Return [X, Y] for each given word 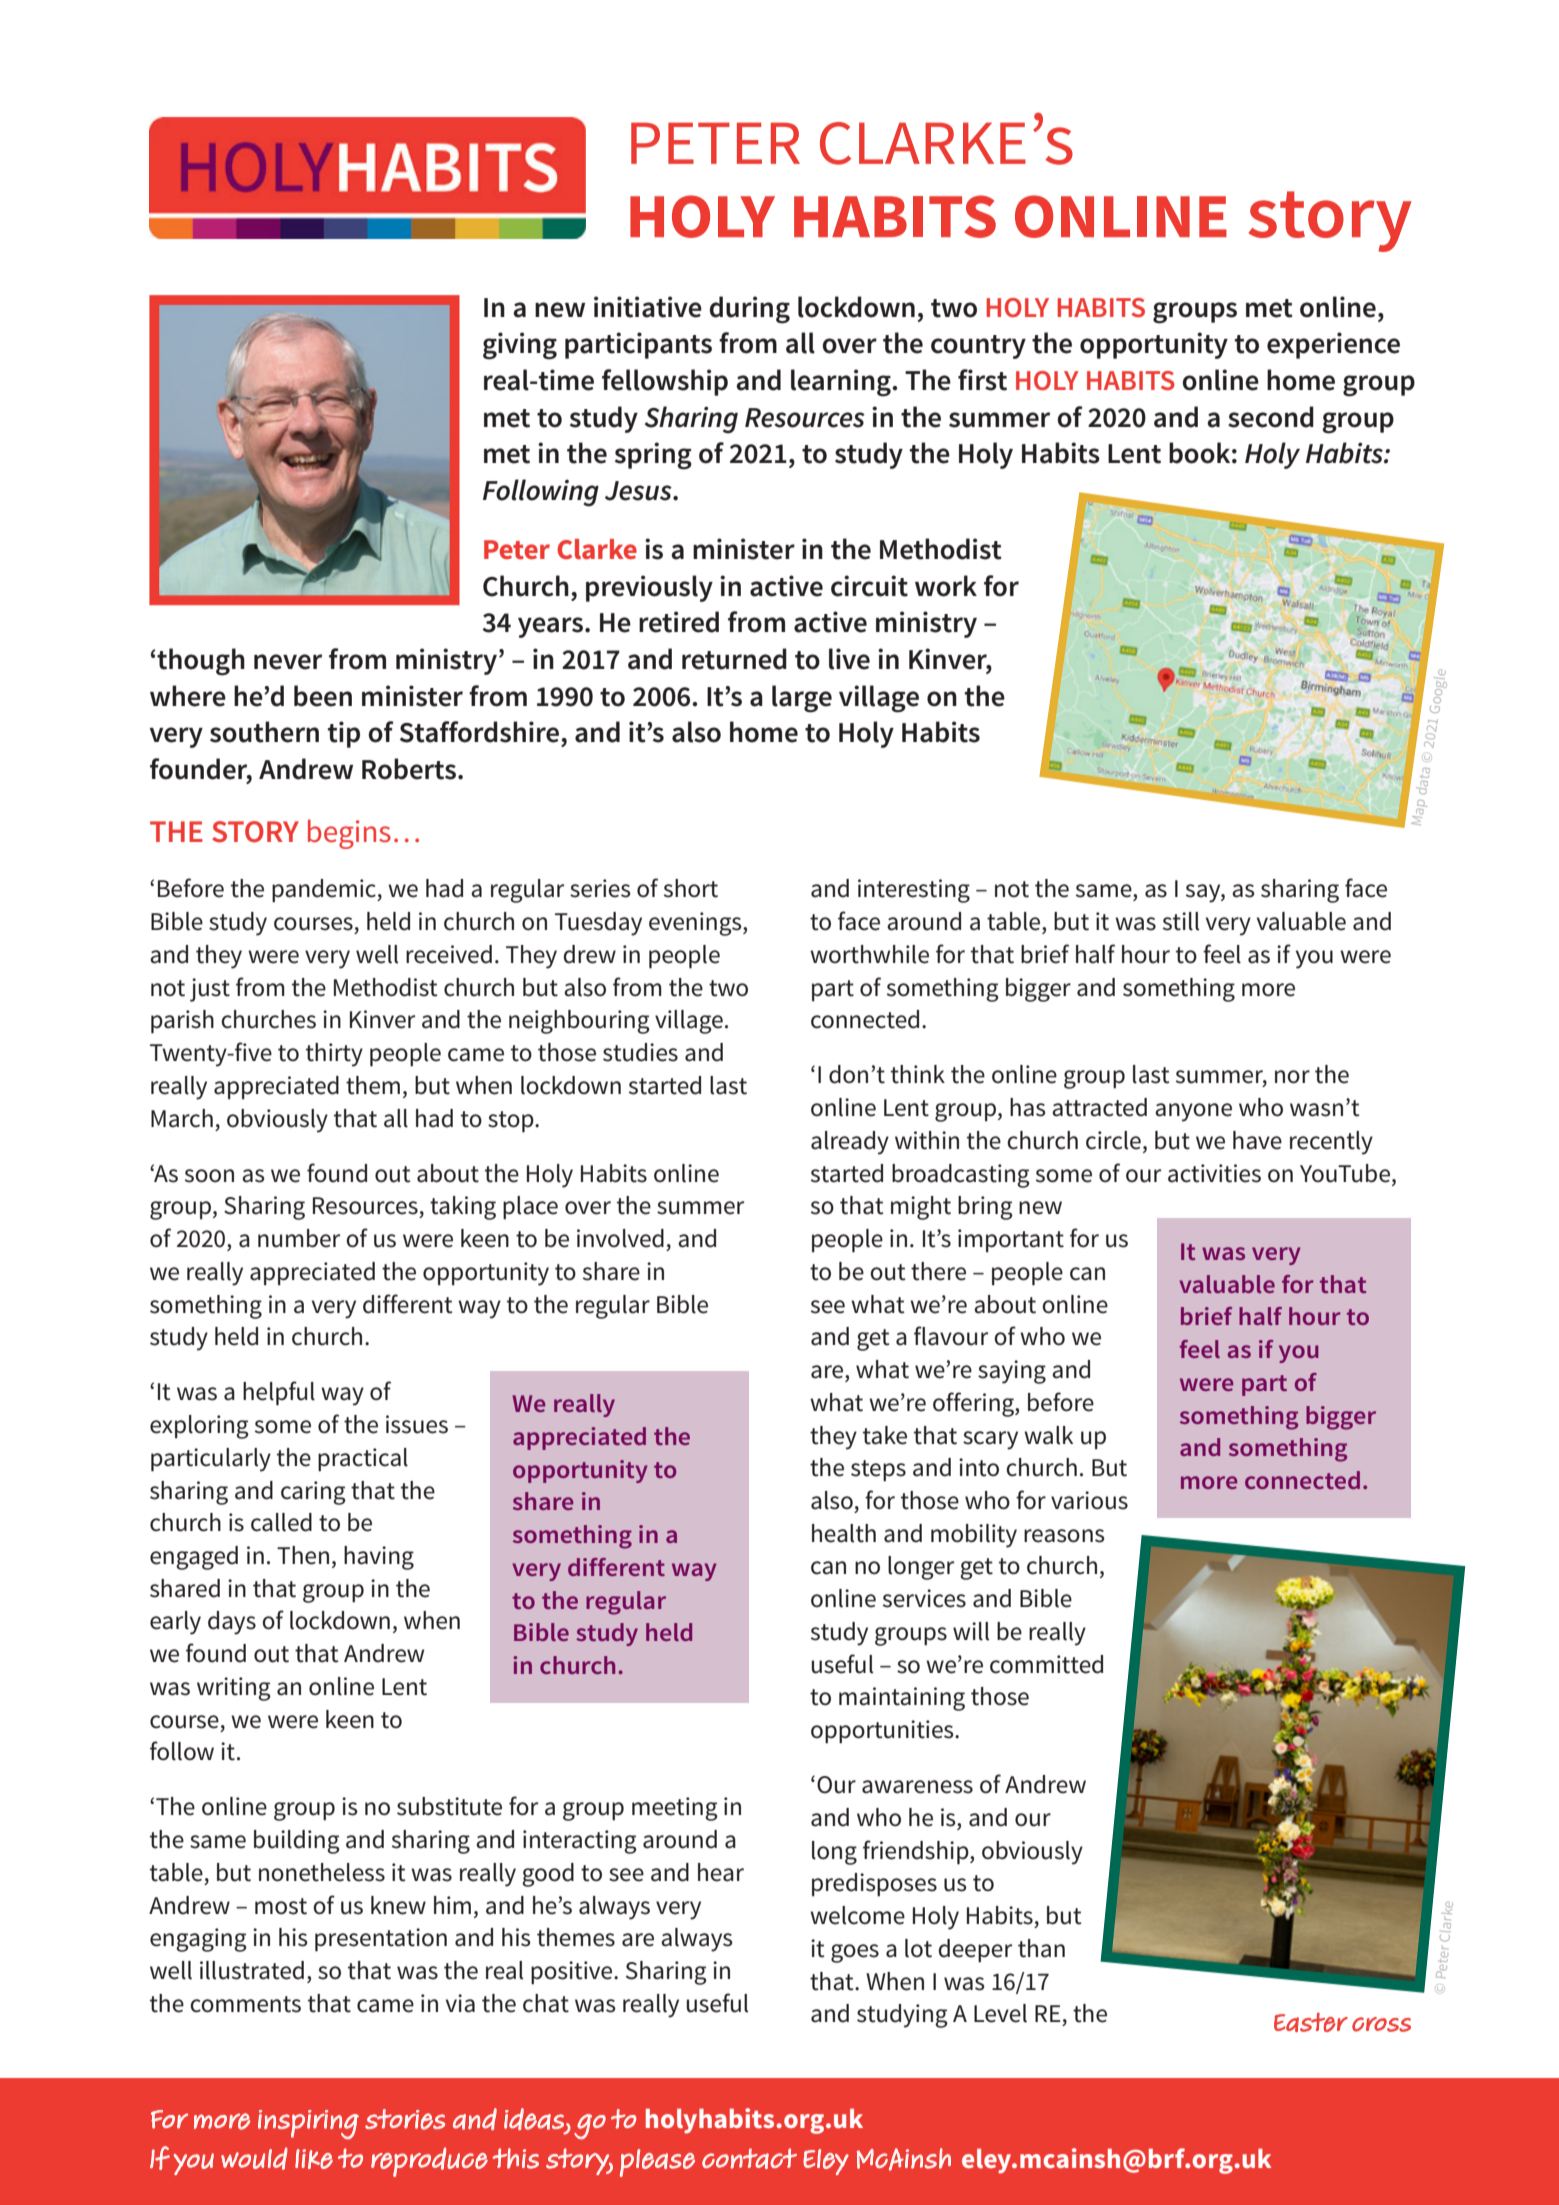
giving [520, 346]
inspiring [308, 2125]
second [1271, 417]
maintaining [902, 1699]
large [802, 699]
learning [842, 383]
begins [349, 834]
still [1181, 921]
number [299, 1238]
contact [749, 2158]
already [850, 1143]
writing [234, 1689]
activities [1214, 1173]
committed [1046, 1664]
